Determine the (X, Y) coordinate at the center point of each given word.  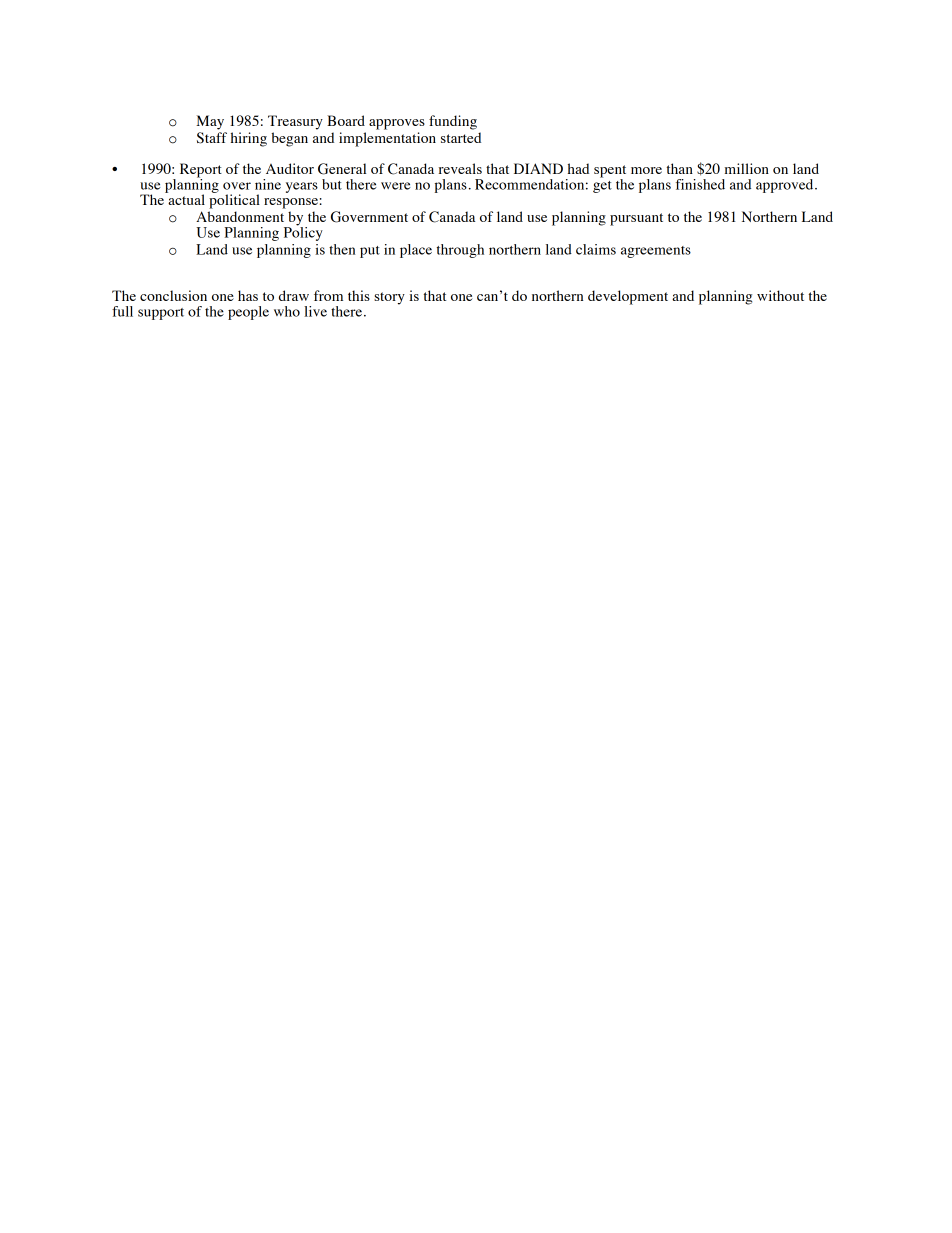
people (248, 313)
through (460, 251)
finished (700, 184)
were (396, 186)
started (461, 137)
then (342, 249)
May (210, 122)
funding (453, 122)
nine (268, 184)
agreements (656, 252)
